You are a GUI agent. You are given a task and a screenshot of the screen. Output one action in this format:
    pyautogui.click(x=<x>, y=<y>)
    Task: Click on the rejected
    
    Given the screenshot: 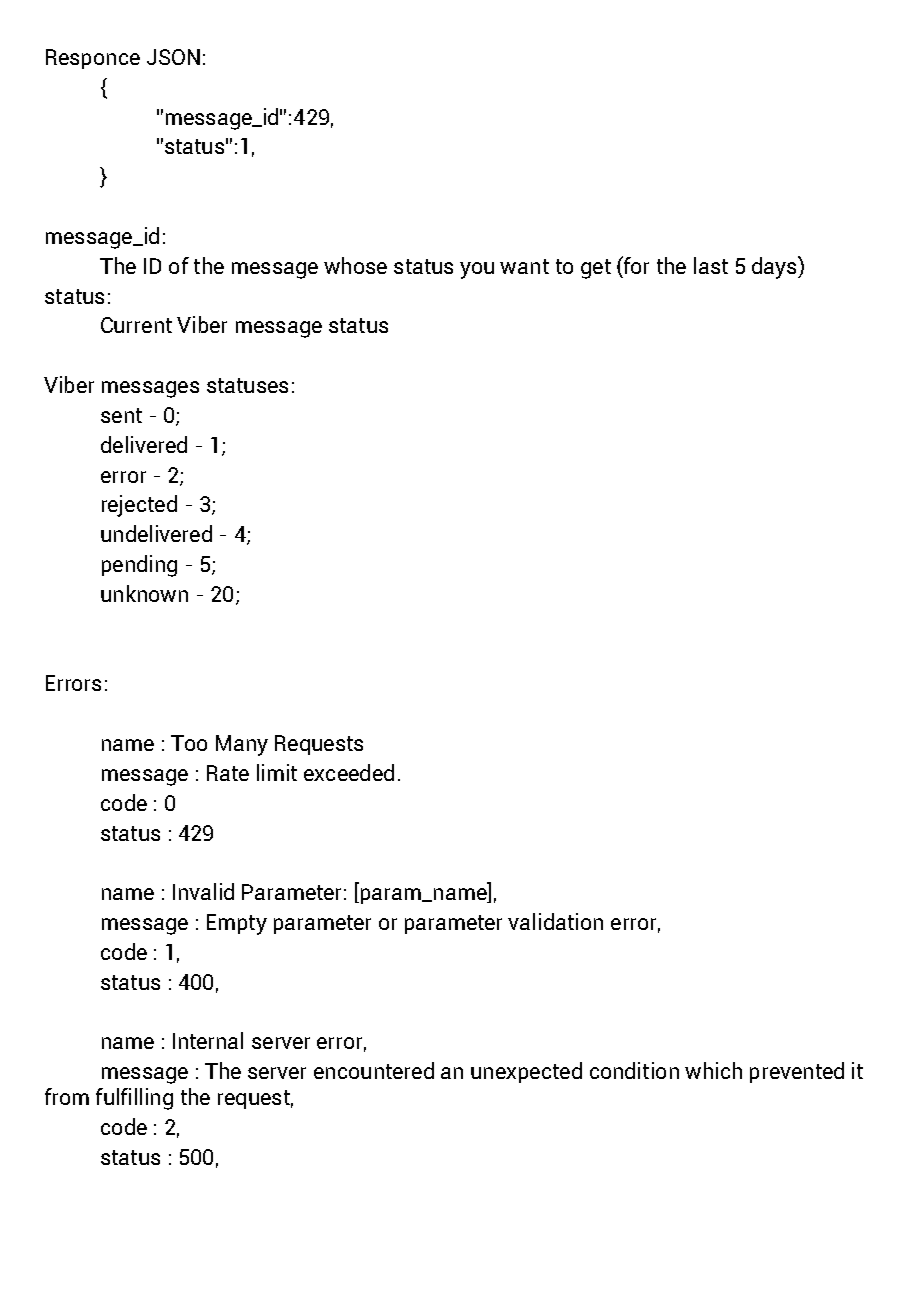 What is the action you would take?
    pyautogui.click(x=139, y=506)
